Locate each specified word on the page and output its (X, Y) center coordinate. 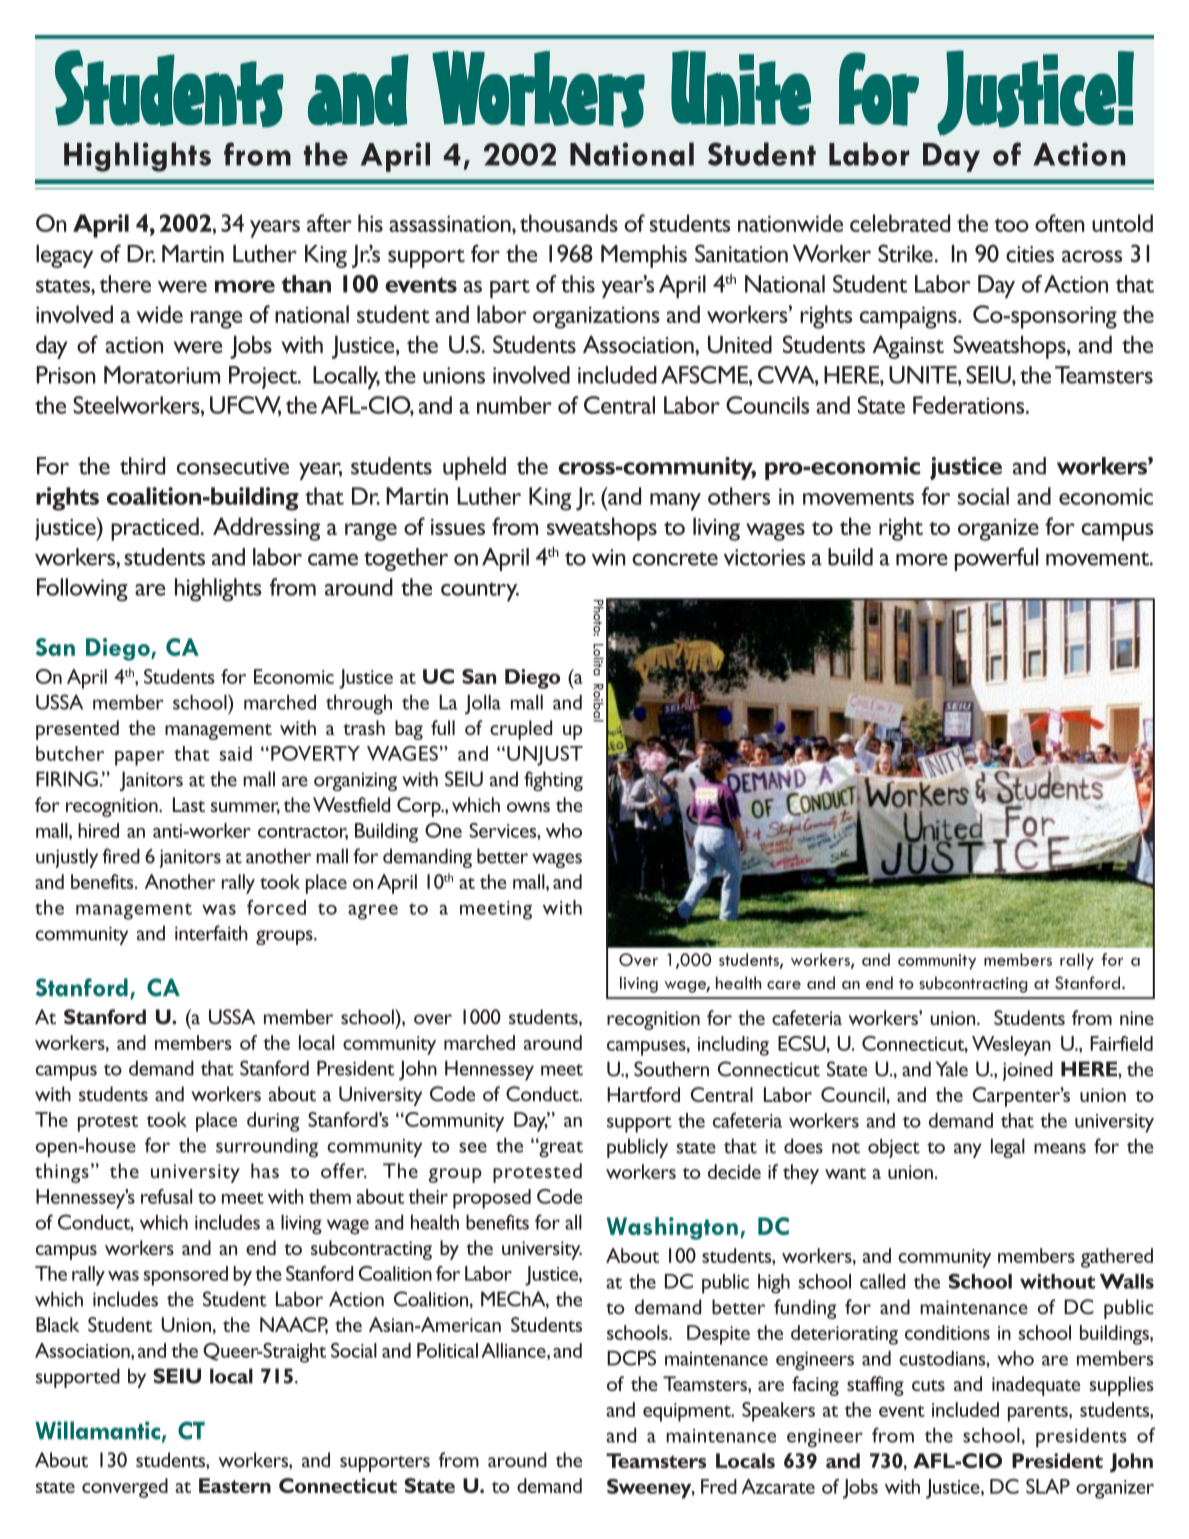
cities (1030, 254)
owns (528, 807)
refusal (166, 1196)
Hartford (643, 1094)
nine (1137, 1018)
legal (1008, 1148)
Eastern (235, 1485)
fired (121, 856)
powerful (996, 559)
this (578, 284)
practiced (155, 529)
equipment (688, 1412)
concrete (675, 559)
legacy (64, 256)
